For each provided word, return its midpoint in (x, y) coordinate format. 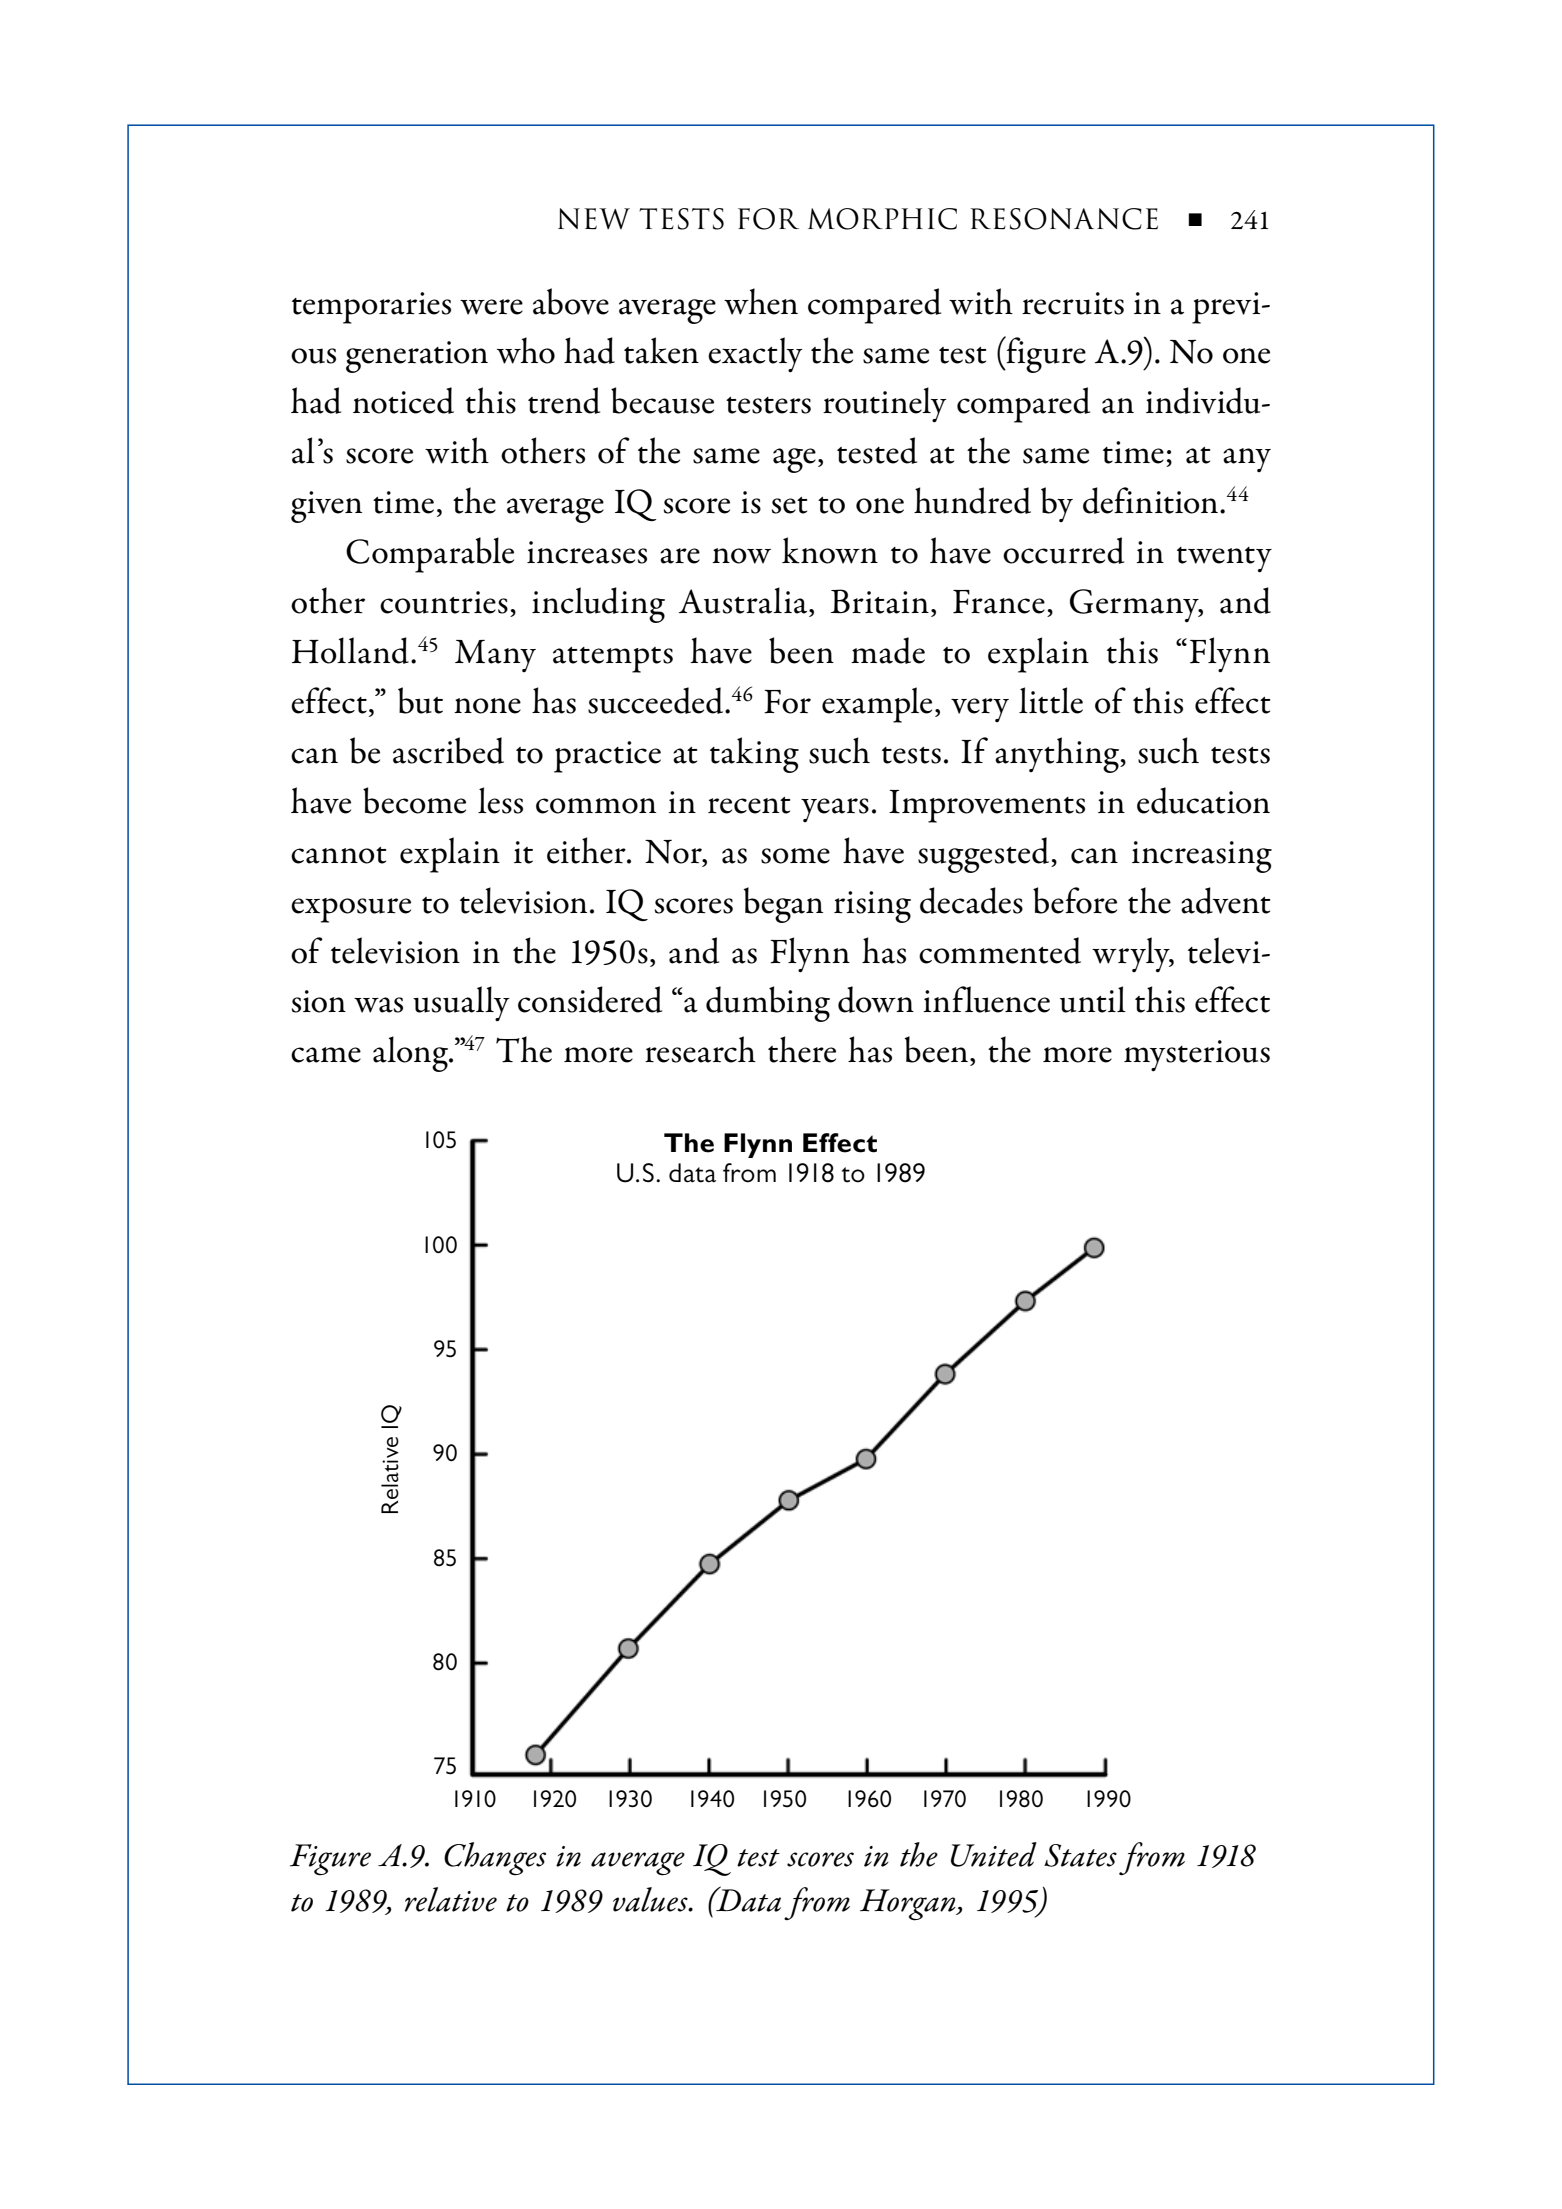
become (414, 800)
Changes (495, 1859)
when (761, 301)
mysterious (1197, 1056)
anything (1058, 755)
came (326, 1055)
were (491, 307)
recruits (1073, 303)
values (651, 1899)
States (1080, 1855)
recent (749, 805)
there (802, 1049)
